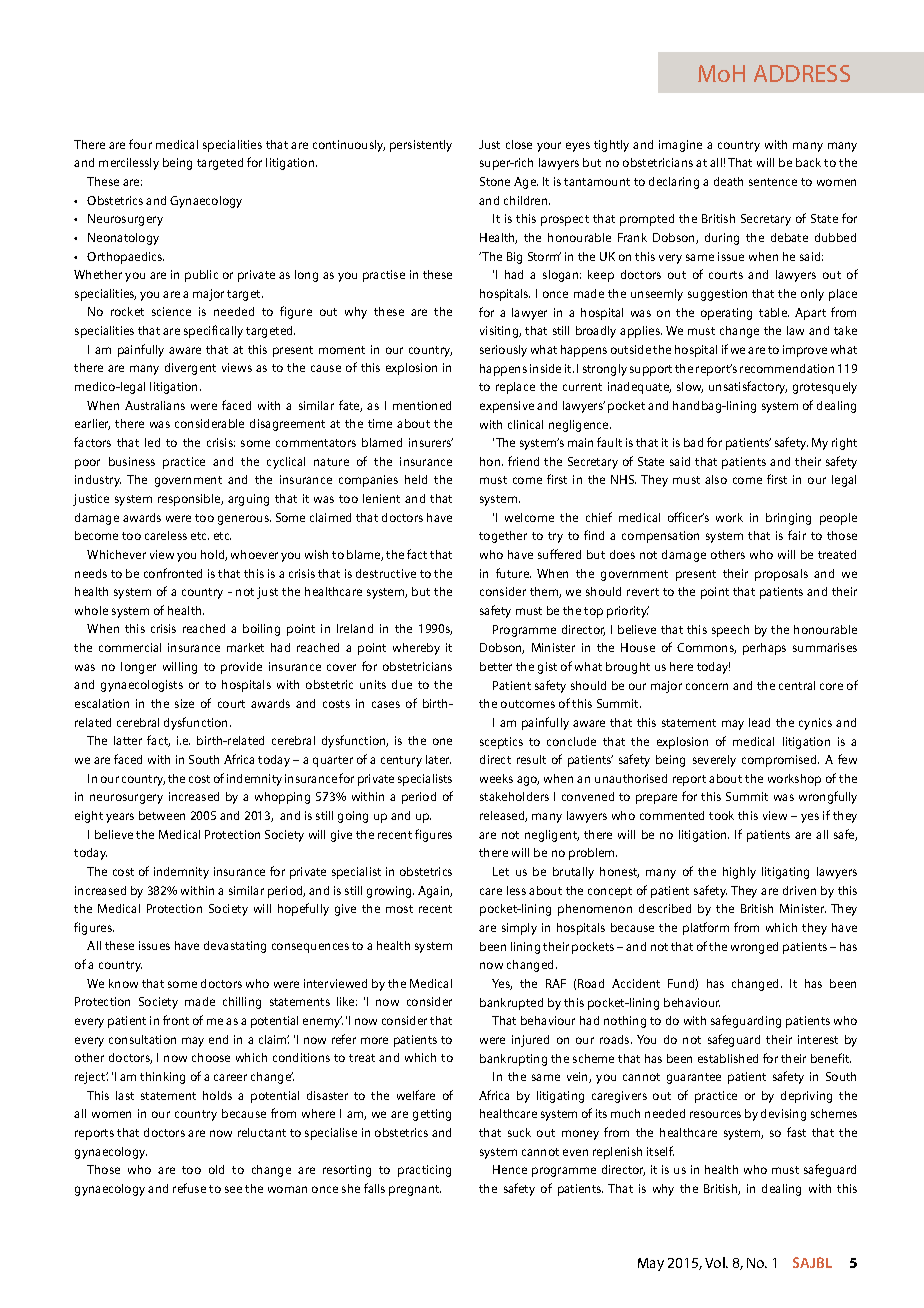  Describe the element at coordinates (496, 666) in the document. I see `better` at that location.
